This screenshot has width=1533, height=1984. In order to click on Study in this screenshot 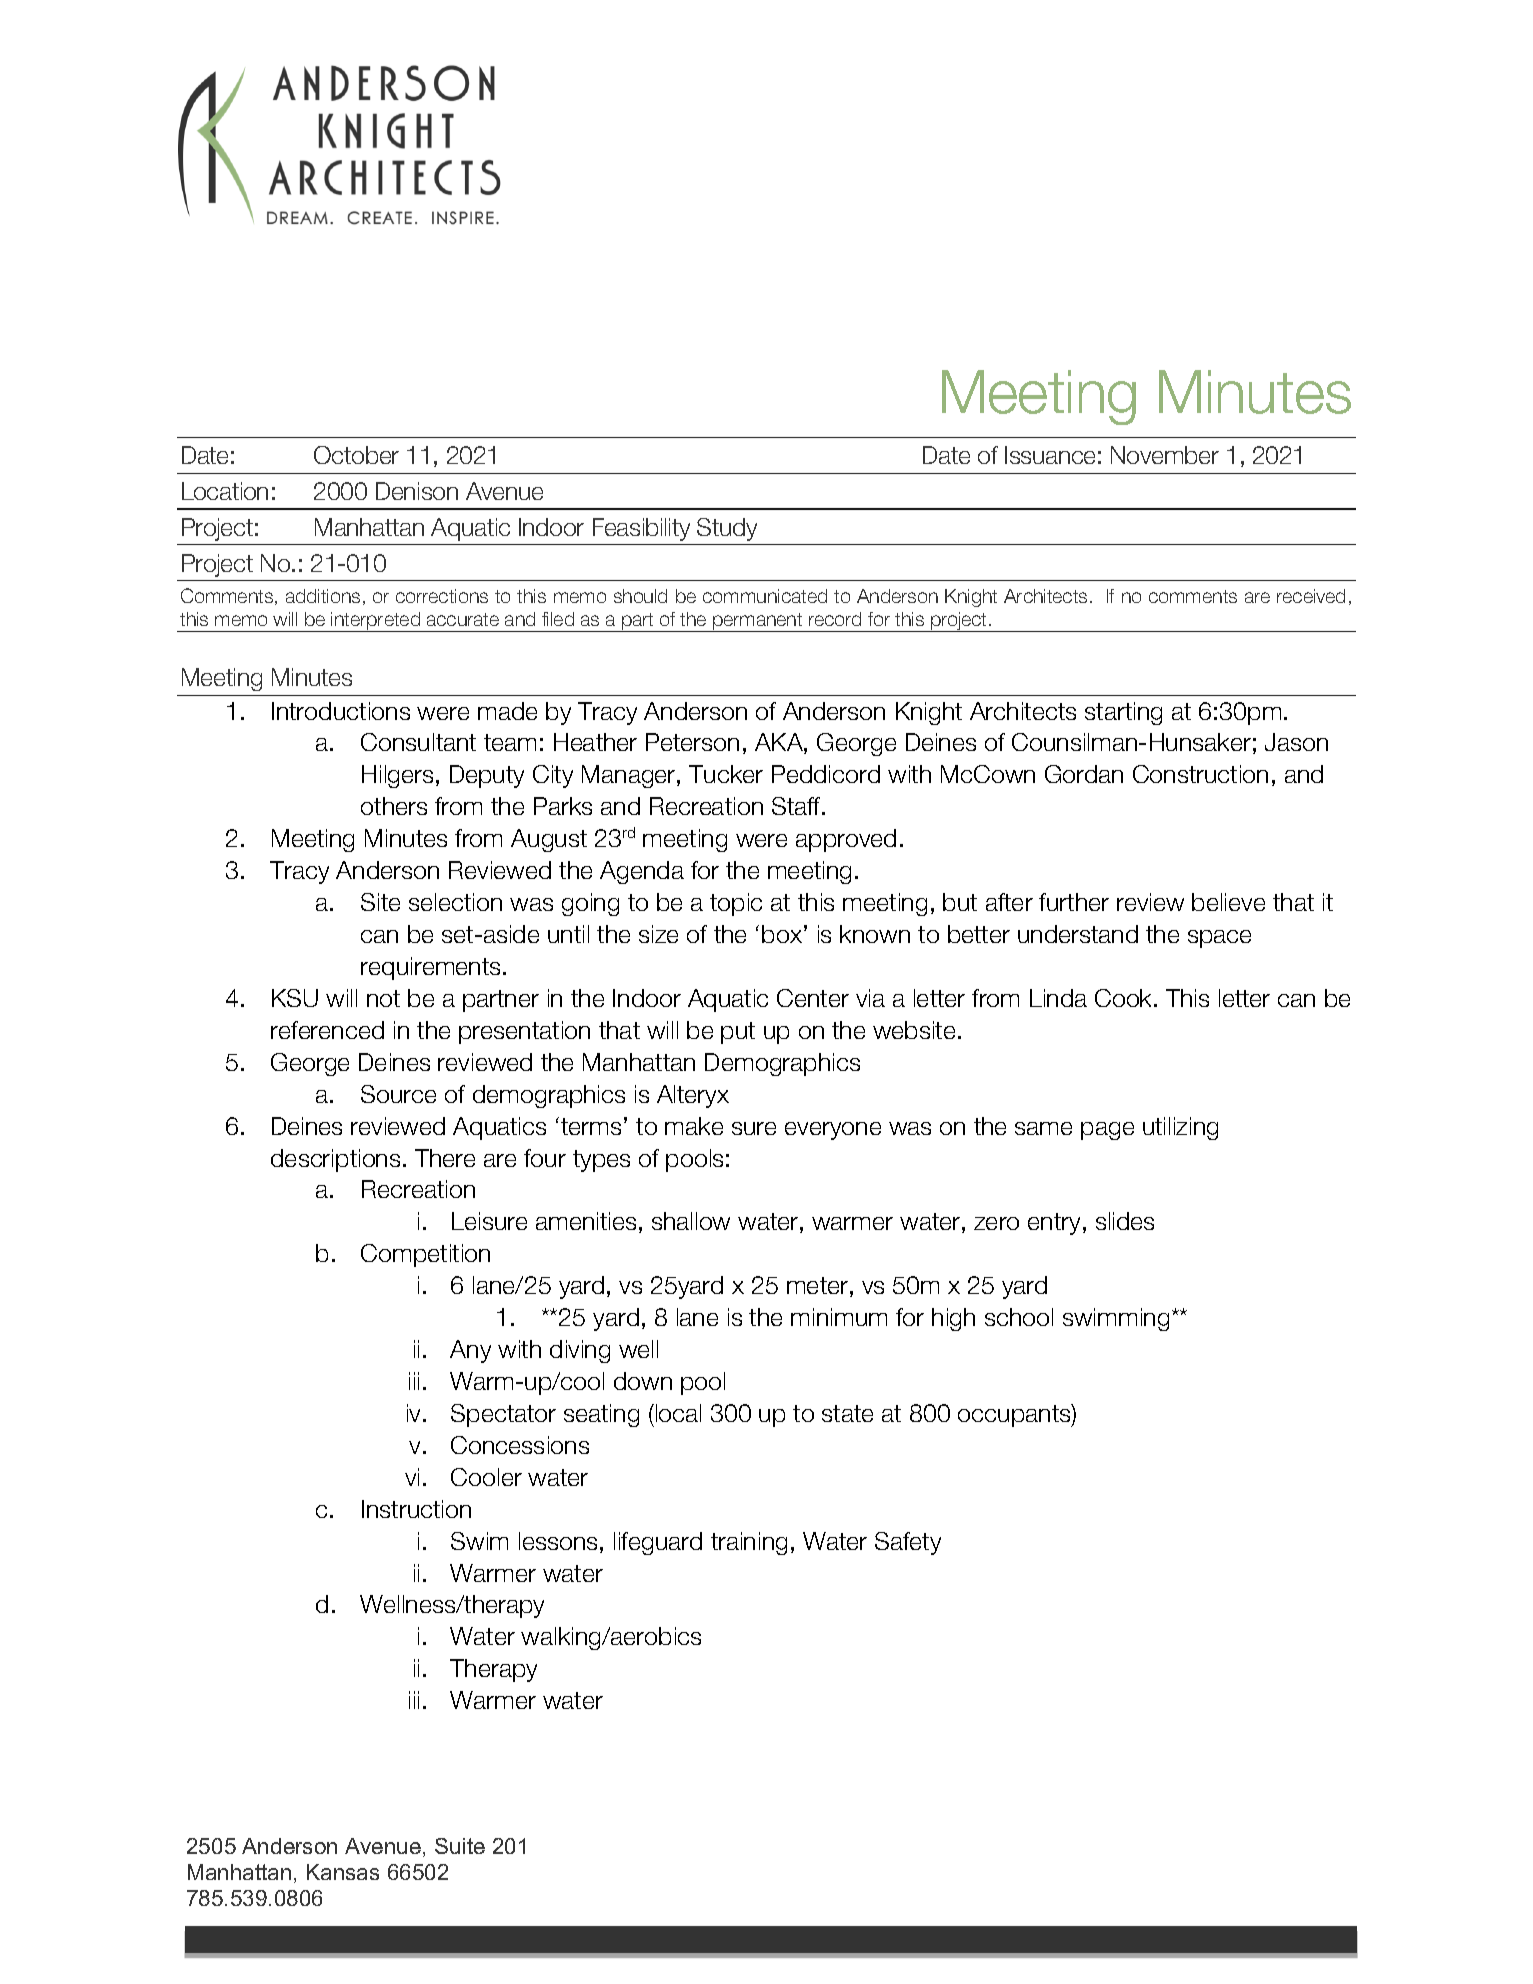, I will do `click(727, 529)`.
